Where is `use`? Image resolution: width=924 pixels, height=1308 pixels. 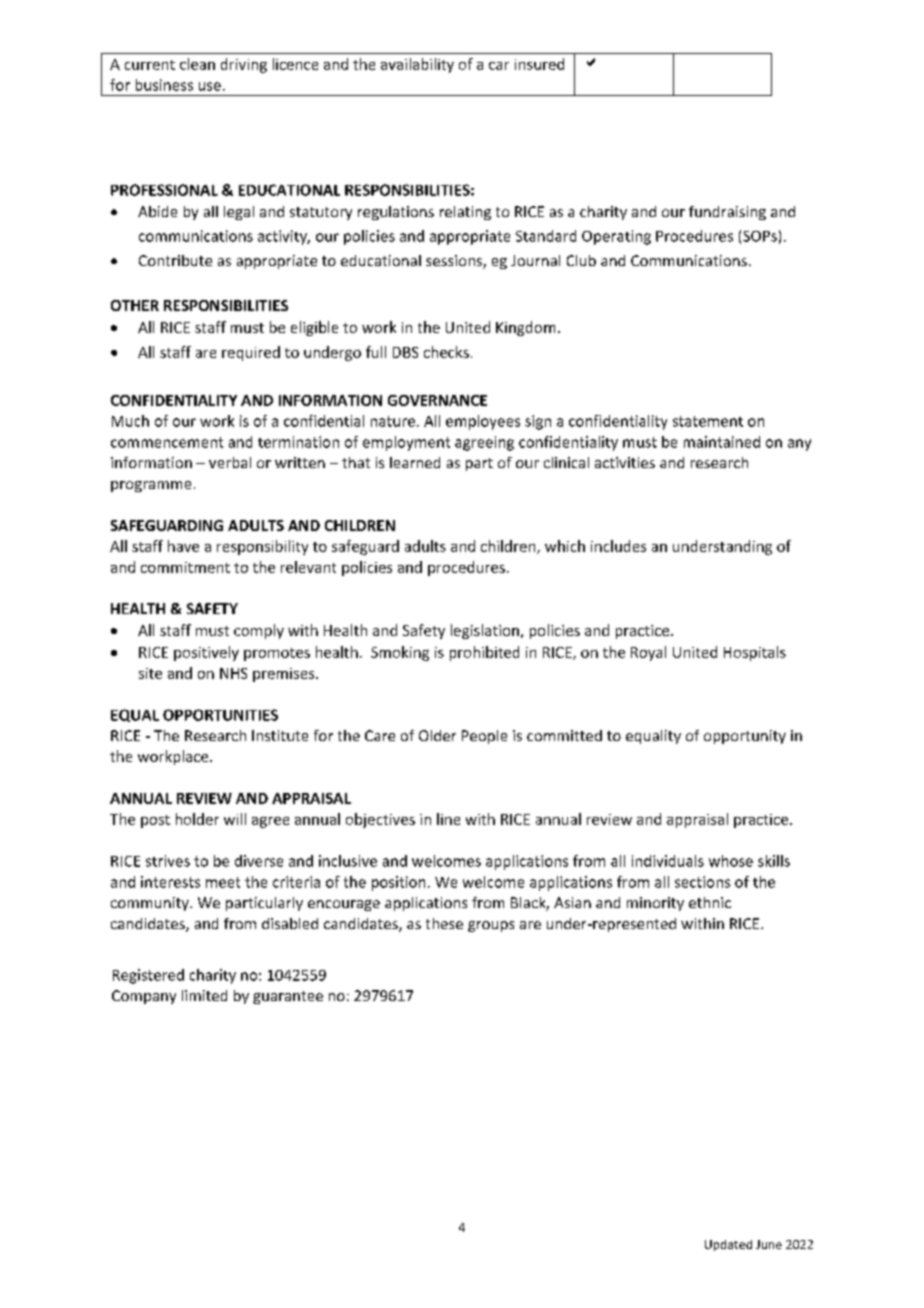
use is located at coordinates (210, 86).
